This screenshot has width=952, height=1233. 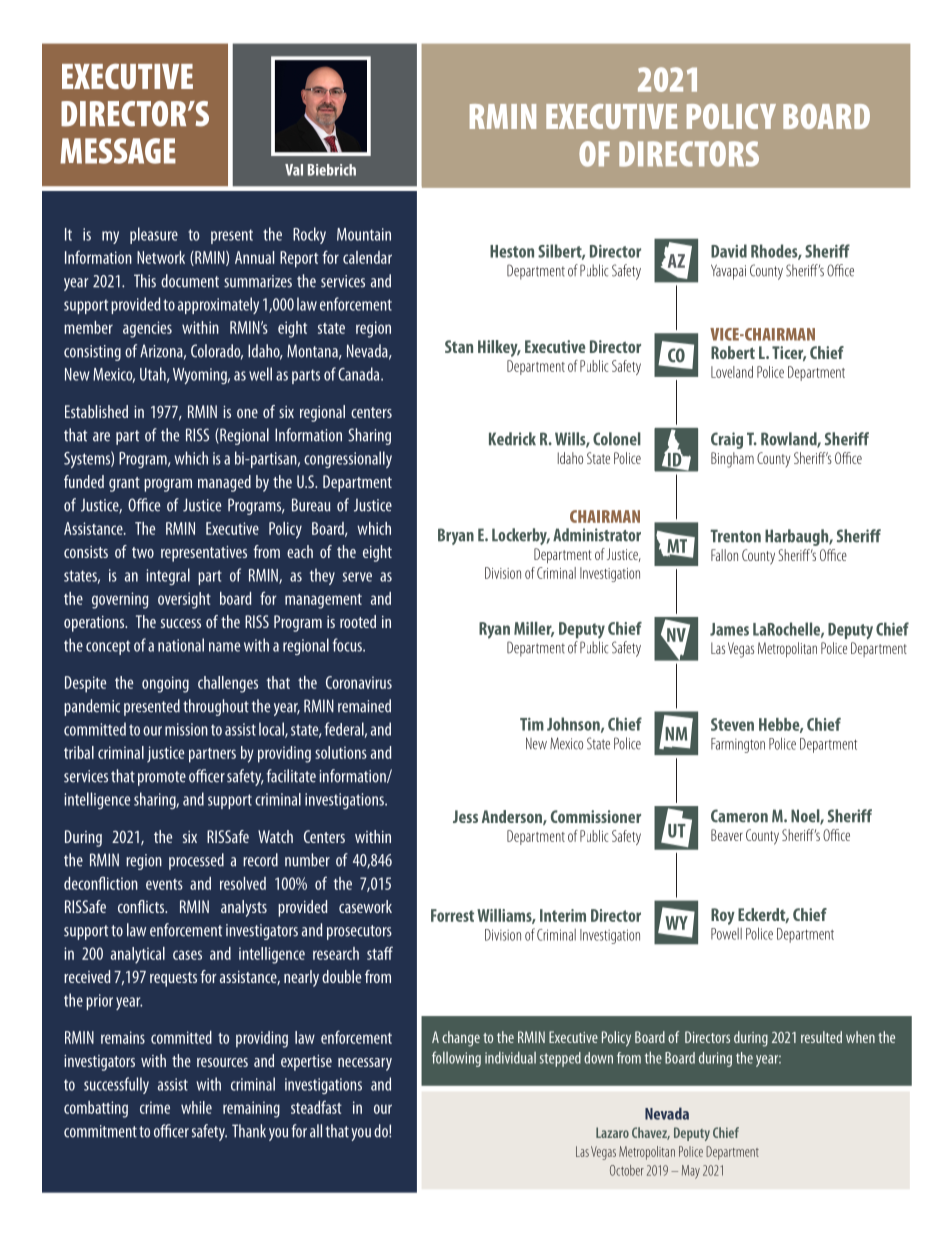 I want to click on May, so click(x=691, y=1172).
